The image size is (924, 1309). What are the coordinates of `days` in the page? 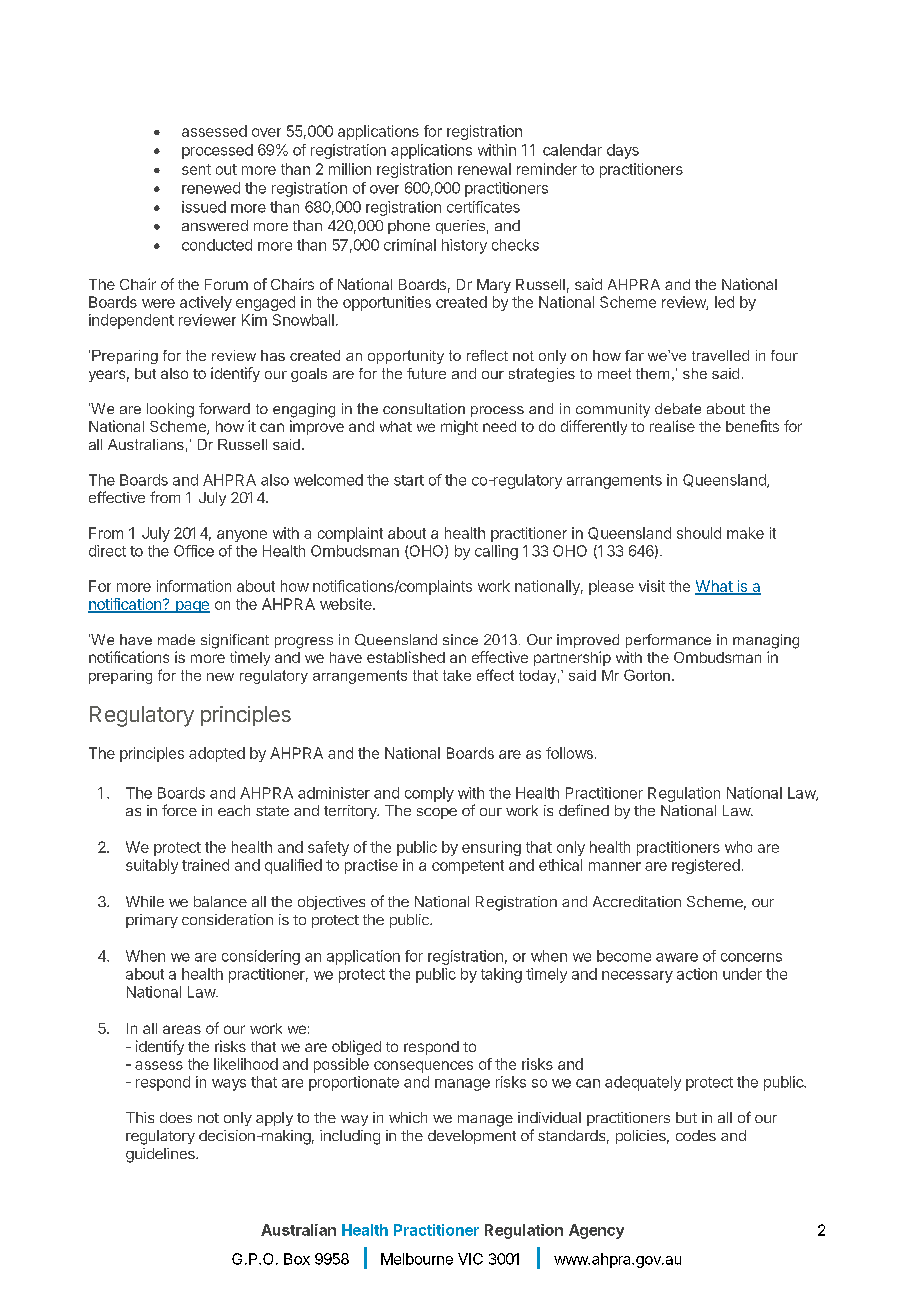 It's located at (623, 151).
